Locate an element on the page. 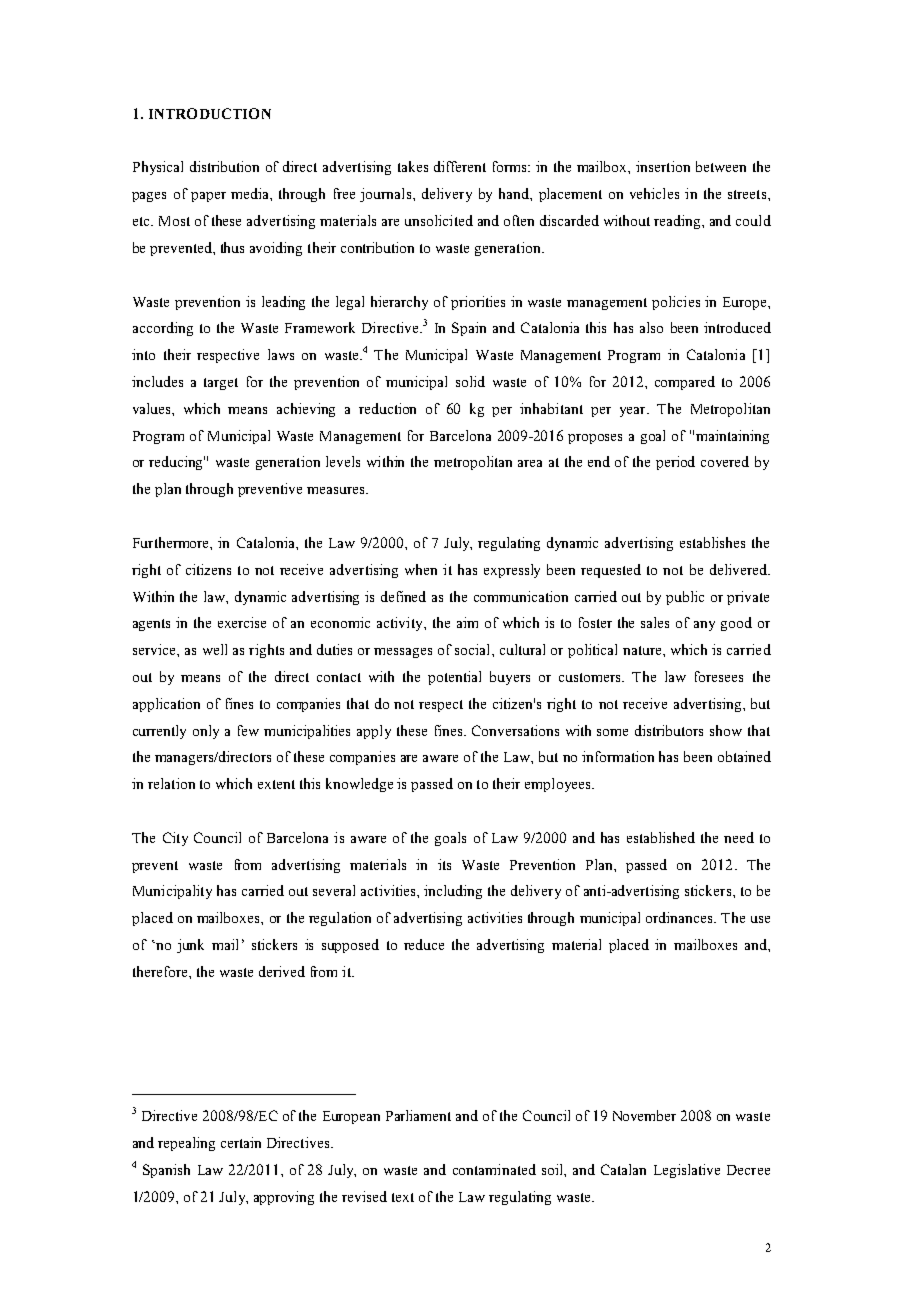  exercise is located at coordinates (242, 622).
